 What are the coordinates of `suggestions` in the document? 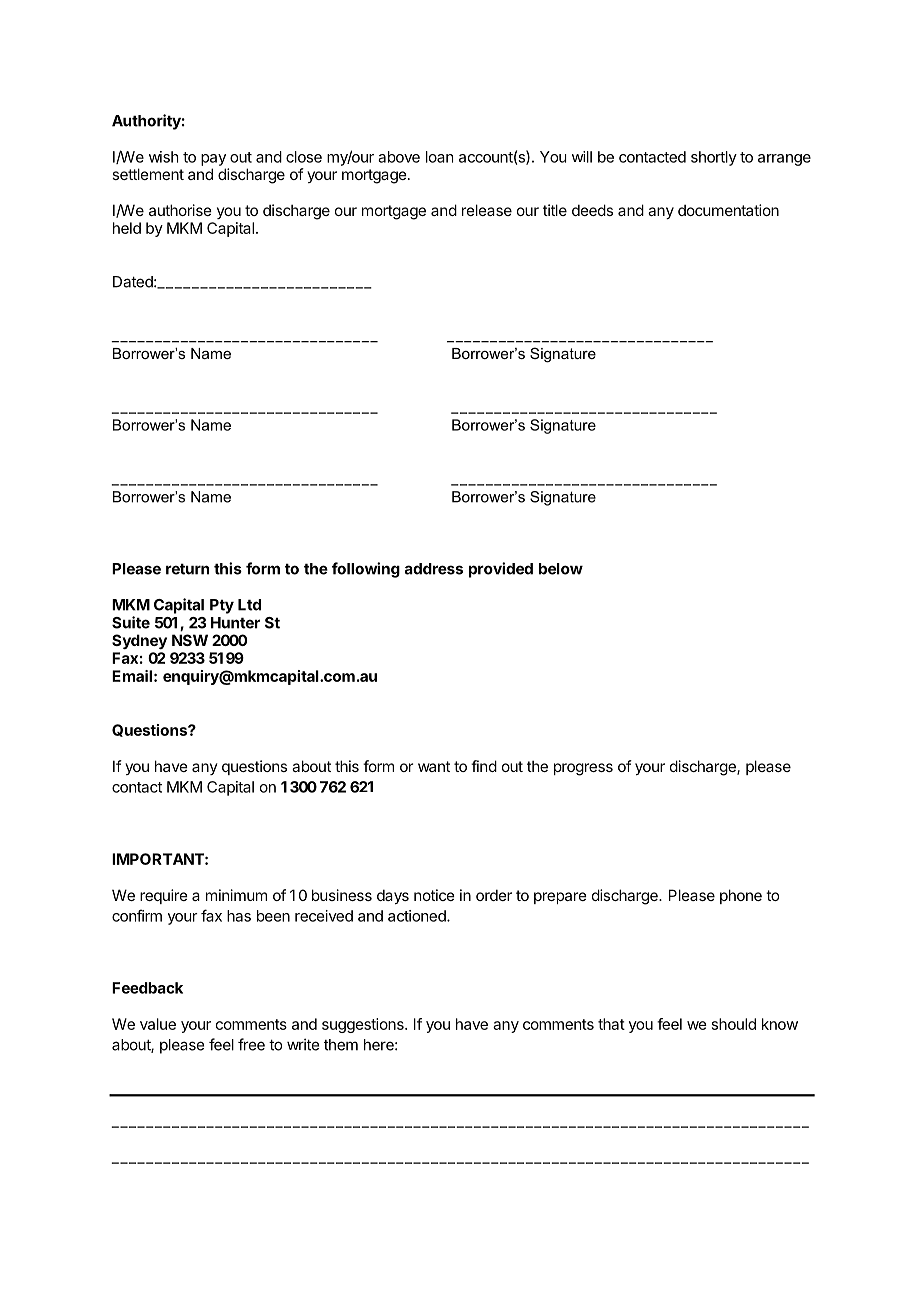 It's located at (364, 1025).
